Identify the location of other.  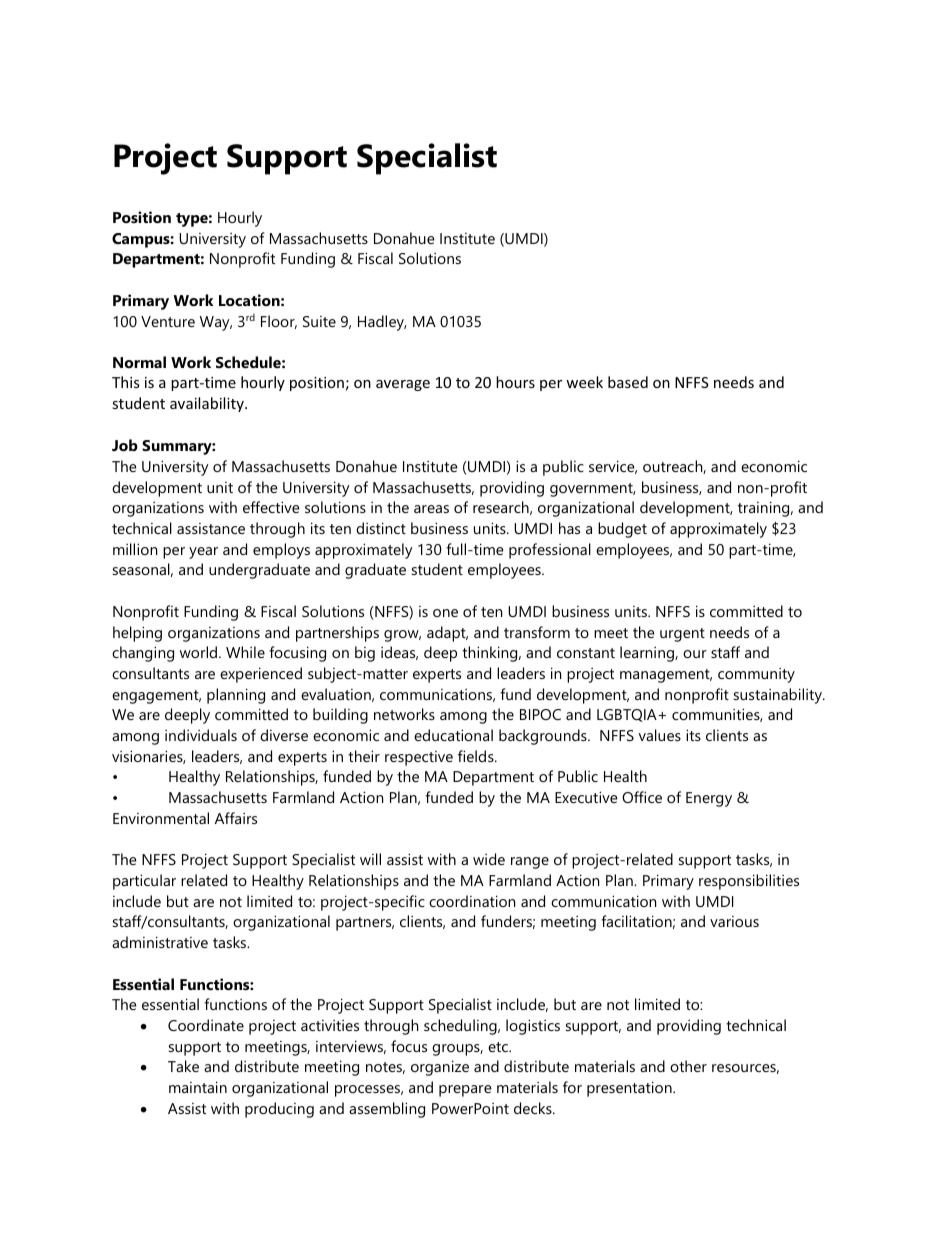
(688, 1066).
